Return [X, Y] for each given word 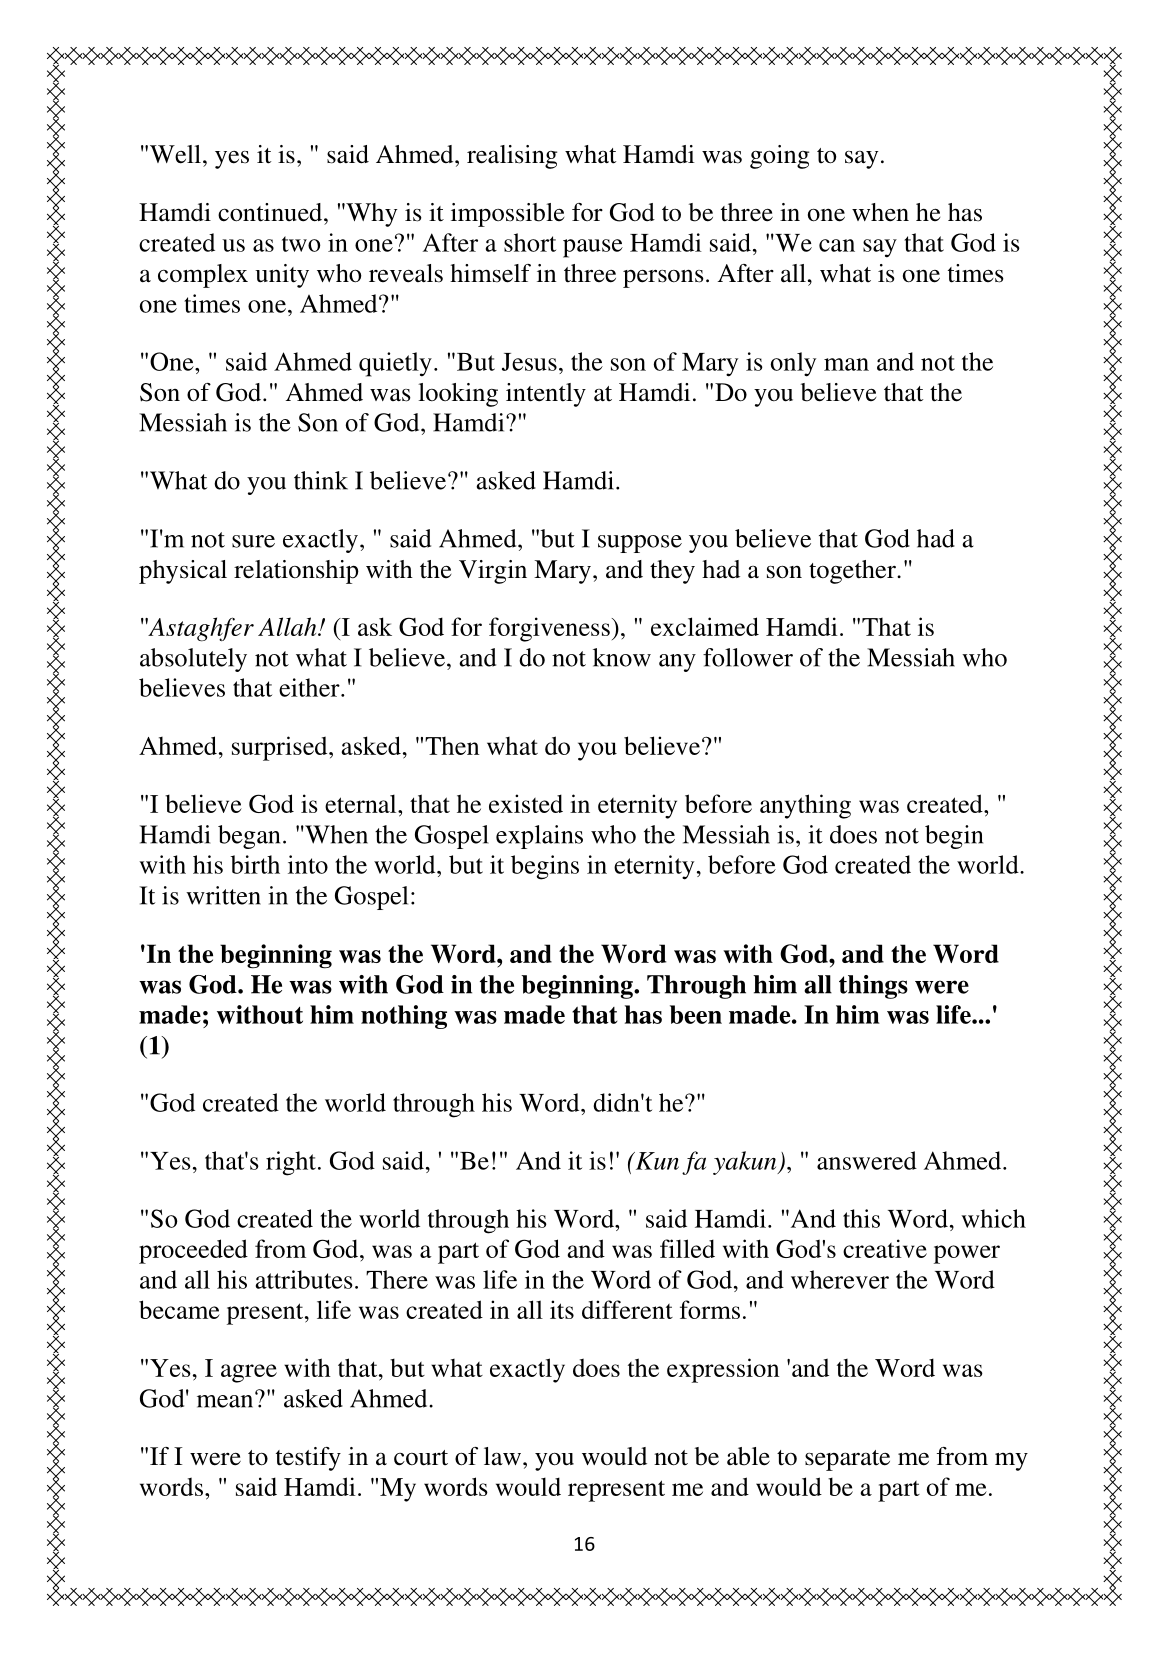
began [249, 837]
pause [593, 248]
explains [539, 837]
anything [805, 806]
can [837, 245]
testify [308, 1459]
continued [271, 212]
